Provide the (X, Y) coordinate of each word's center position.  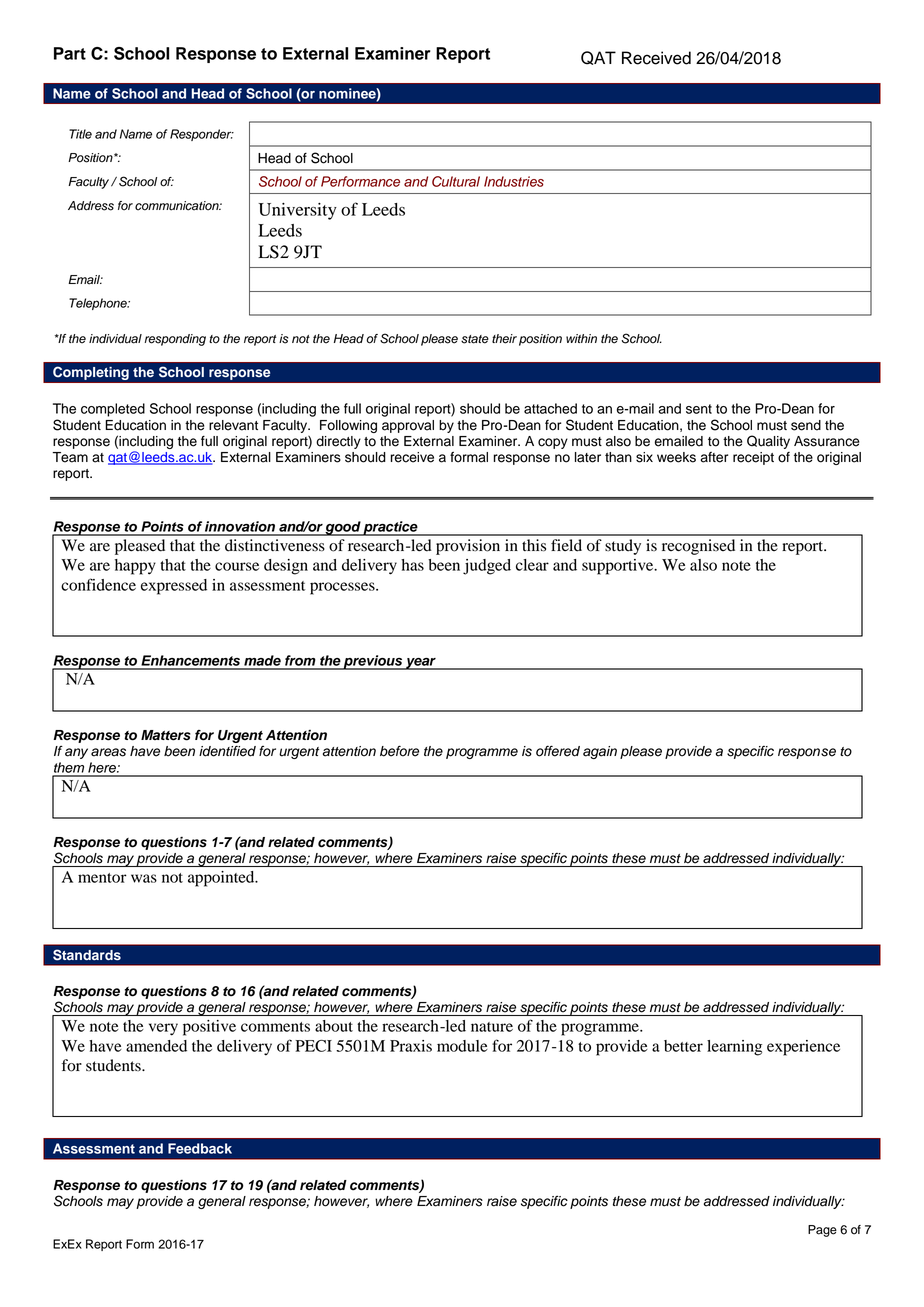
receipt (753, 458)
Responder (202, 135)
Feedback (200, 1148)
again (600, 752)
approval (408, 426)
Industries (514, 181)
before (399, 751)
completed (113, 410)
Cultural (456, 181)
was (144, 878)
